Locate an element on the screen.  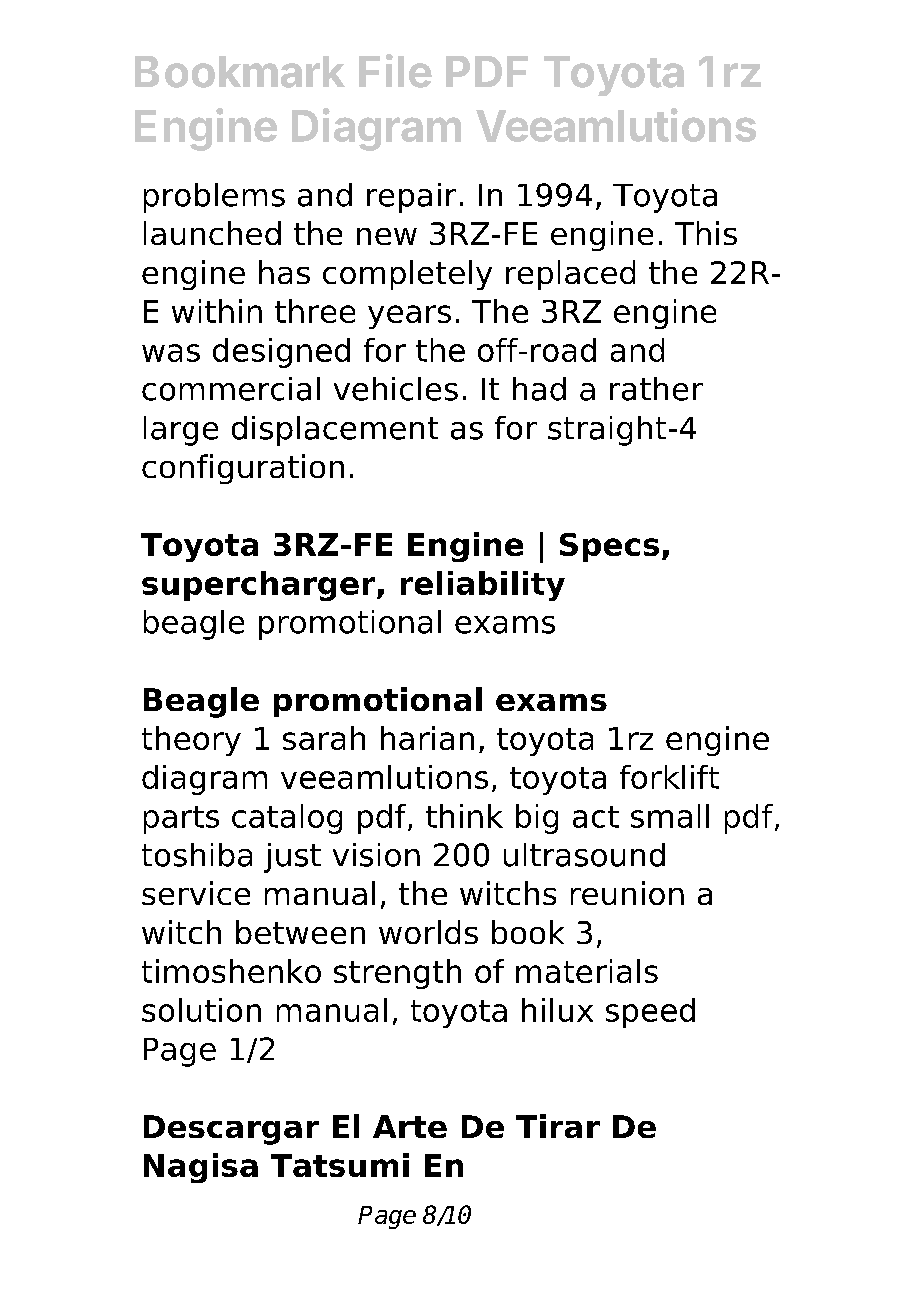
problems is located at coordinates (214, 198).
